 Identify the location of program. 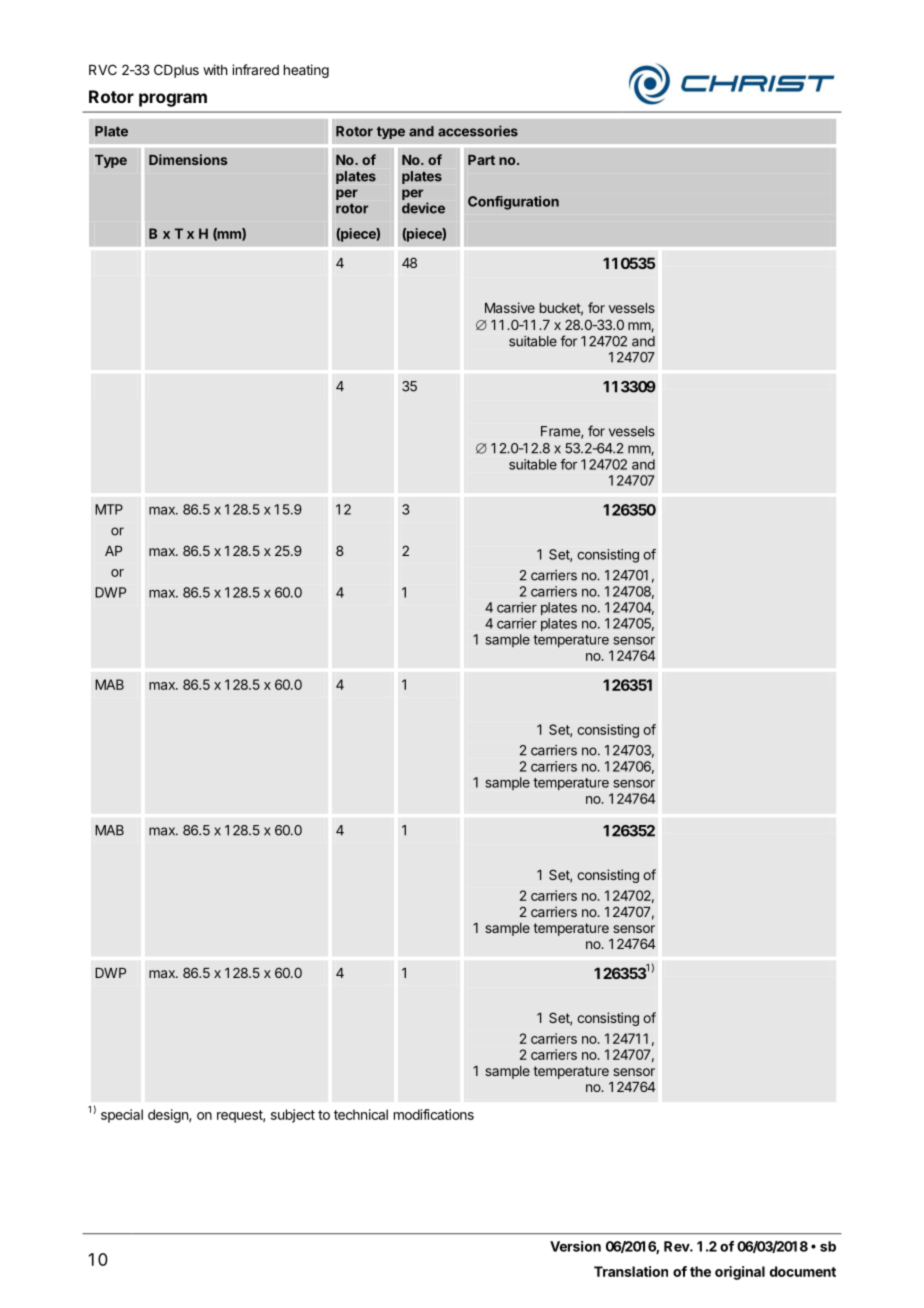
(173, 100).
